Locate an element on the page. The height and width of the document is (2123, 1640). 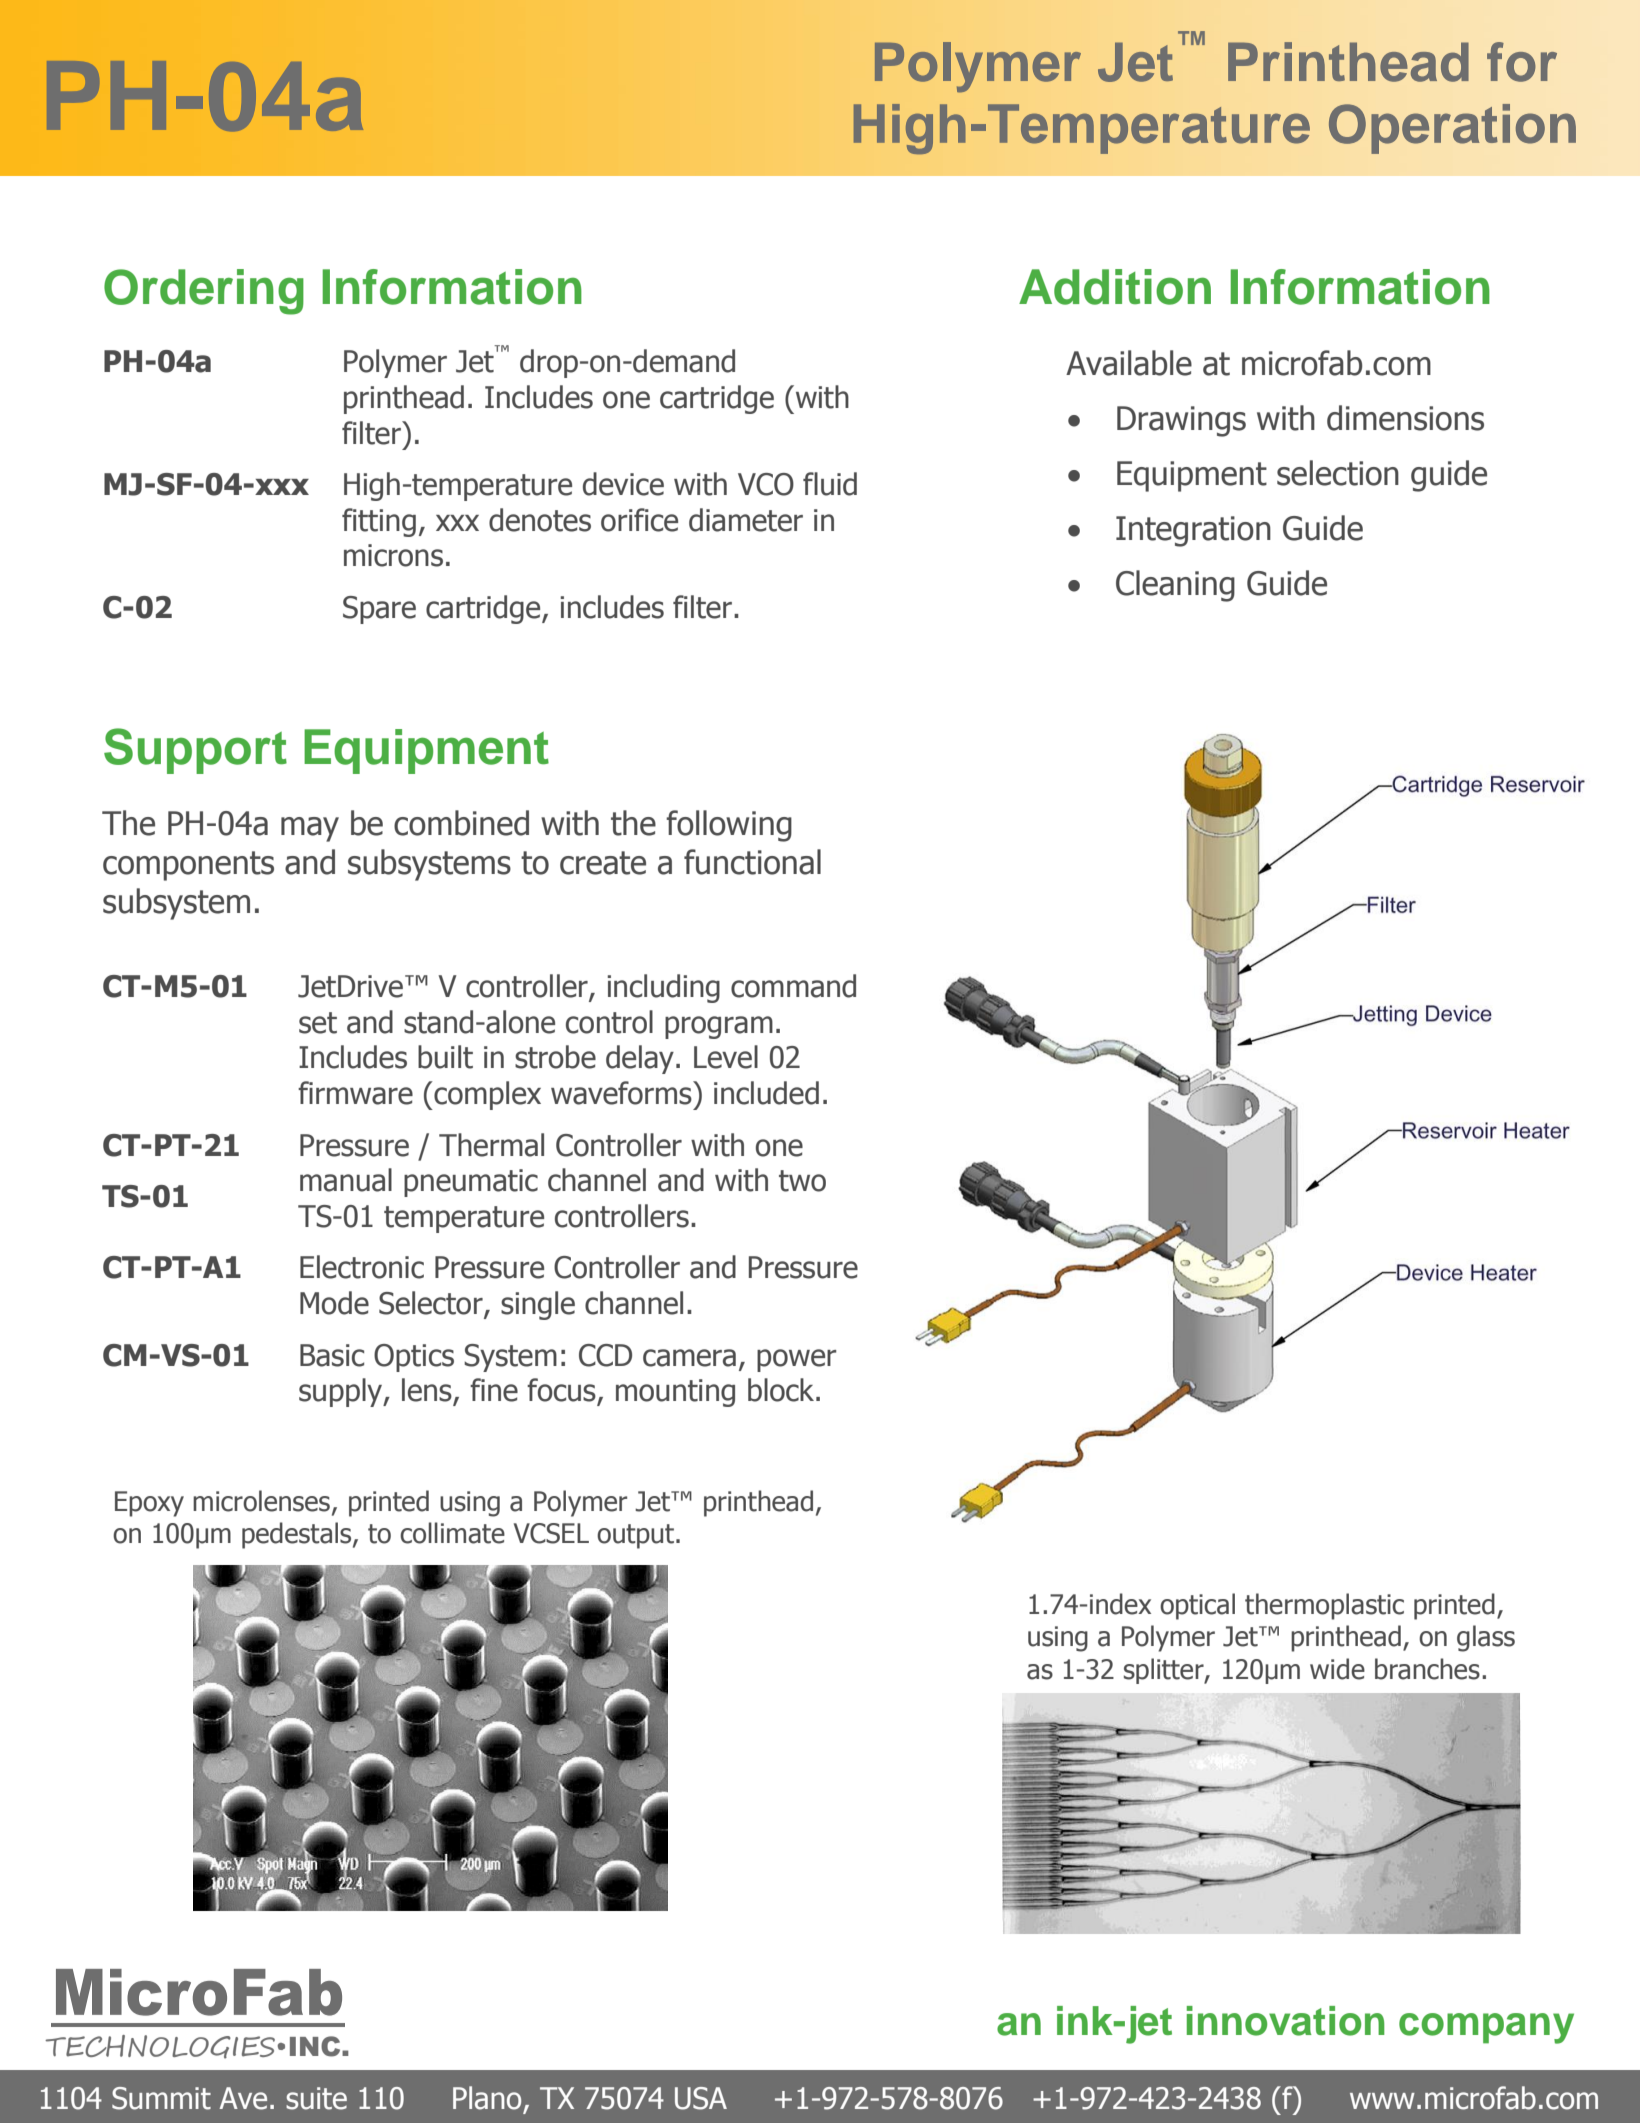
Operation is located at coordinates (1452, 129).
